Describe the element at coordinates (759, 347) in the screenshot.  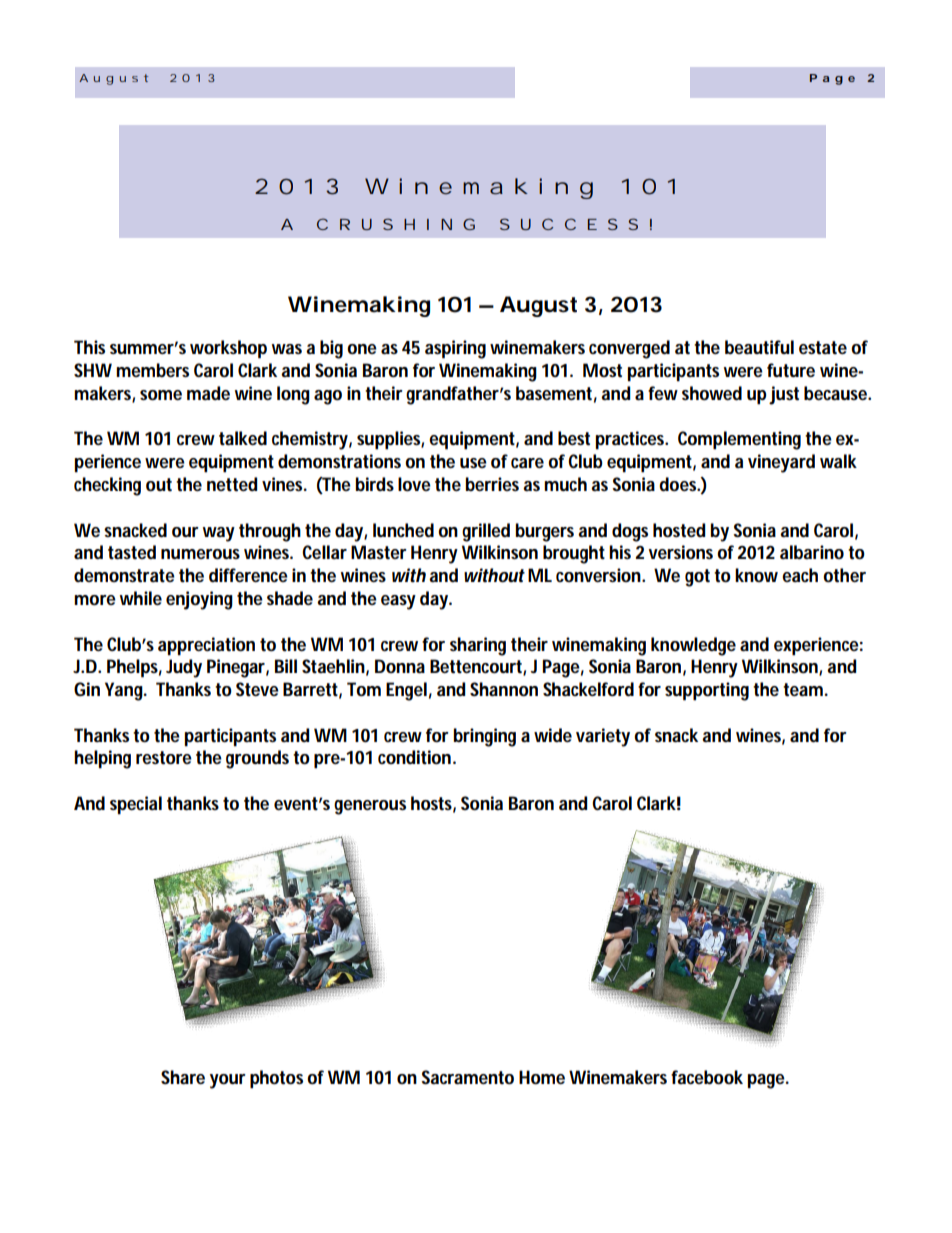
I see `beautiful` at that location.
